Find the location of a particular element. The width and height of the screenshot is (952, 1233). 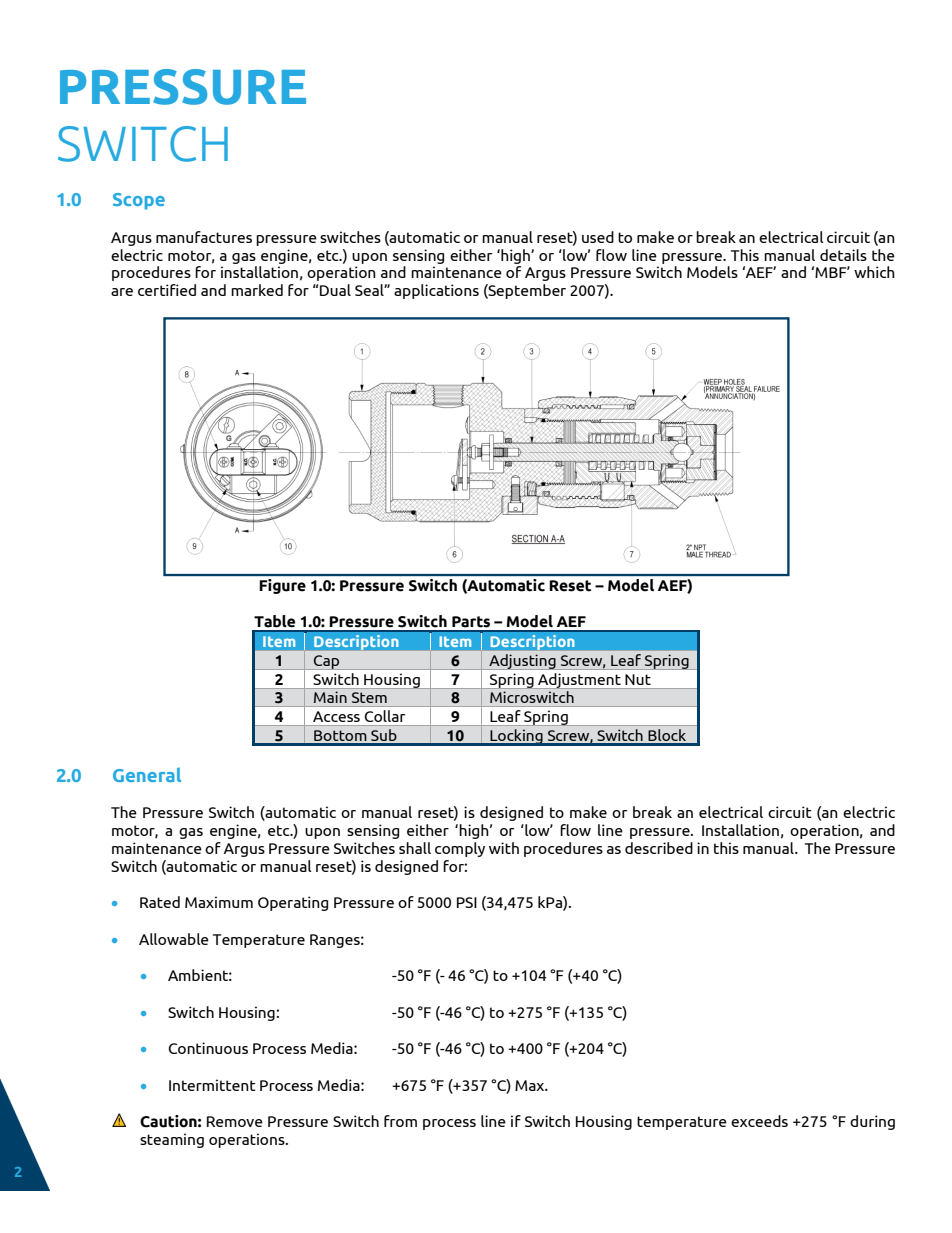

Nut is located at coordinates (638, 679).
